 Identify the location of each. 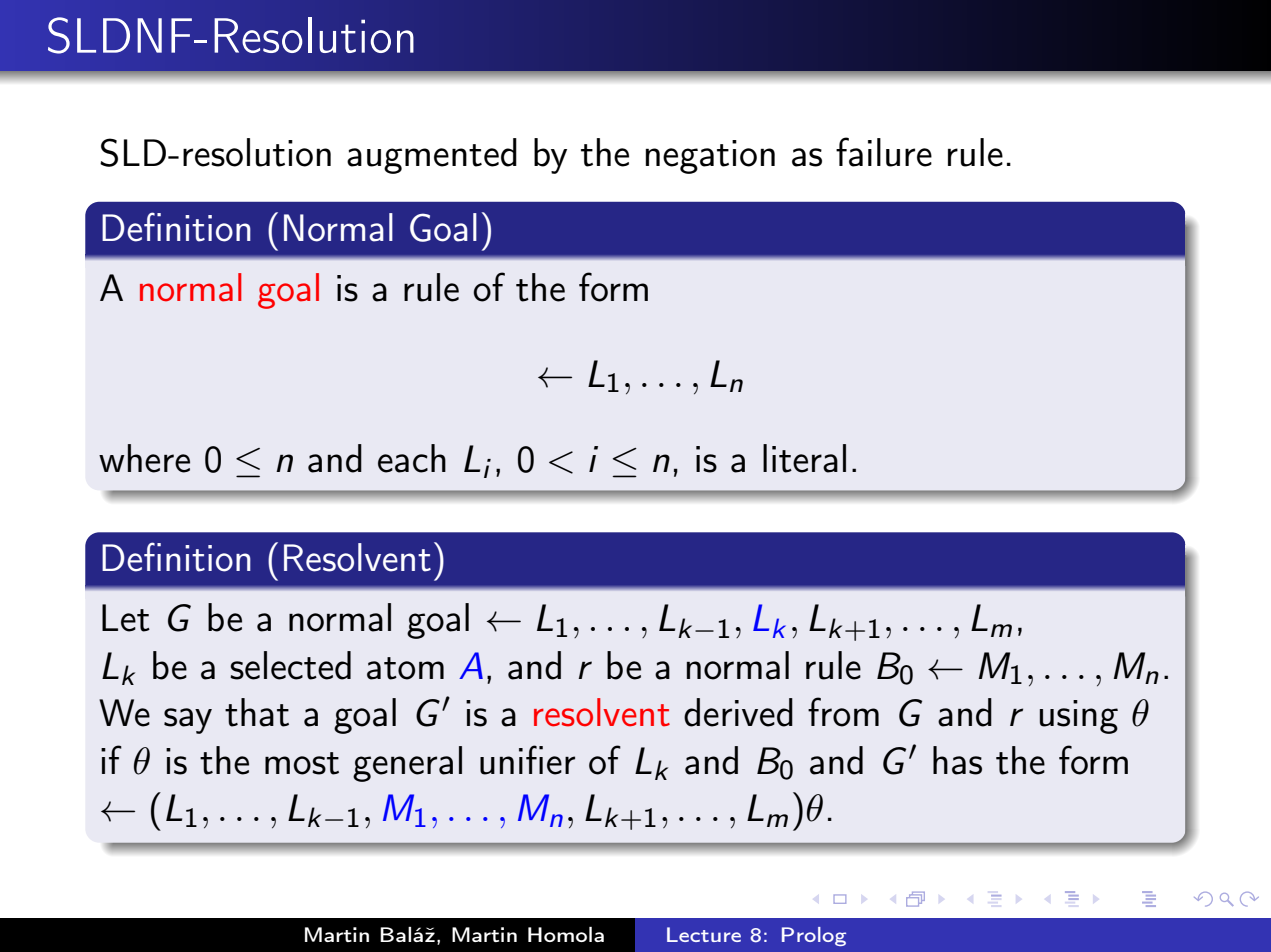
(412, 458).
